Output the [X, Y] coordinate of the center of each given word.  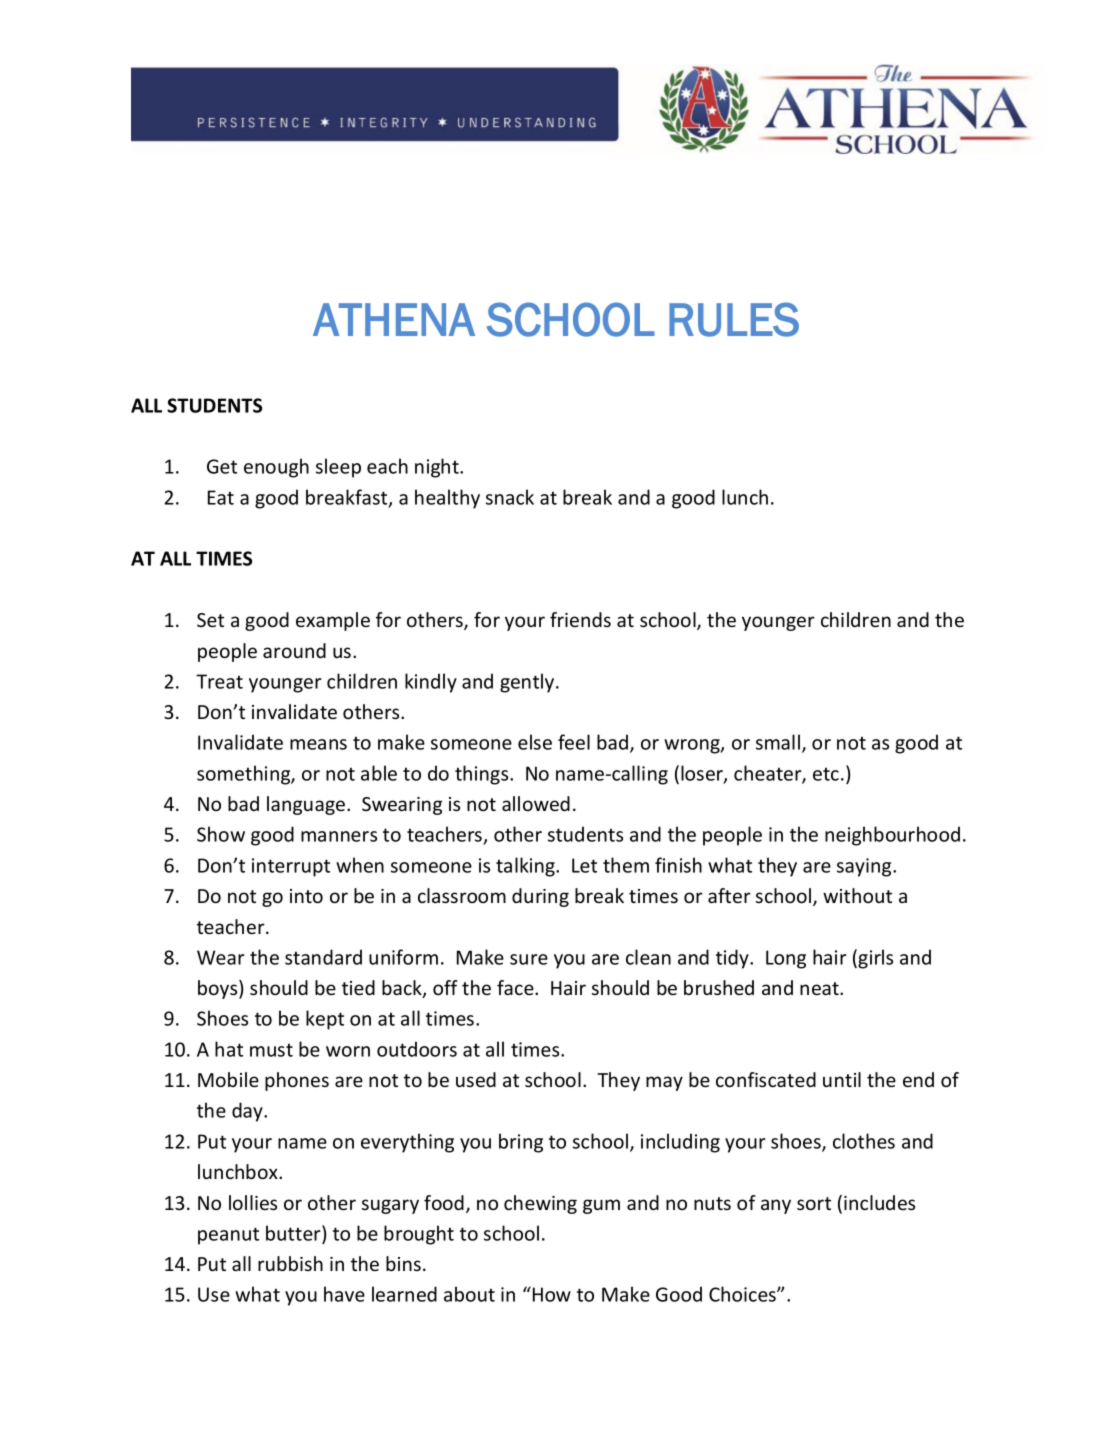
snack [510, 497]
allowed [536, 803]
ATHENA [394, 319]
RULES [734, 319]
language [307, 805]
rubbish [290, 1263]
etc [826, 774]
